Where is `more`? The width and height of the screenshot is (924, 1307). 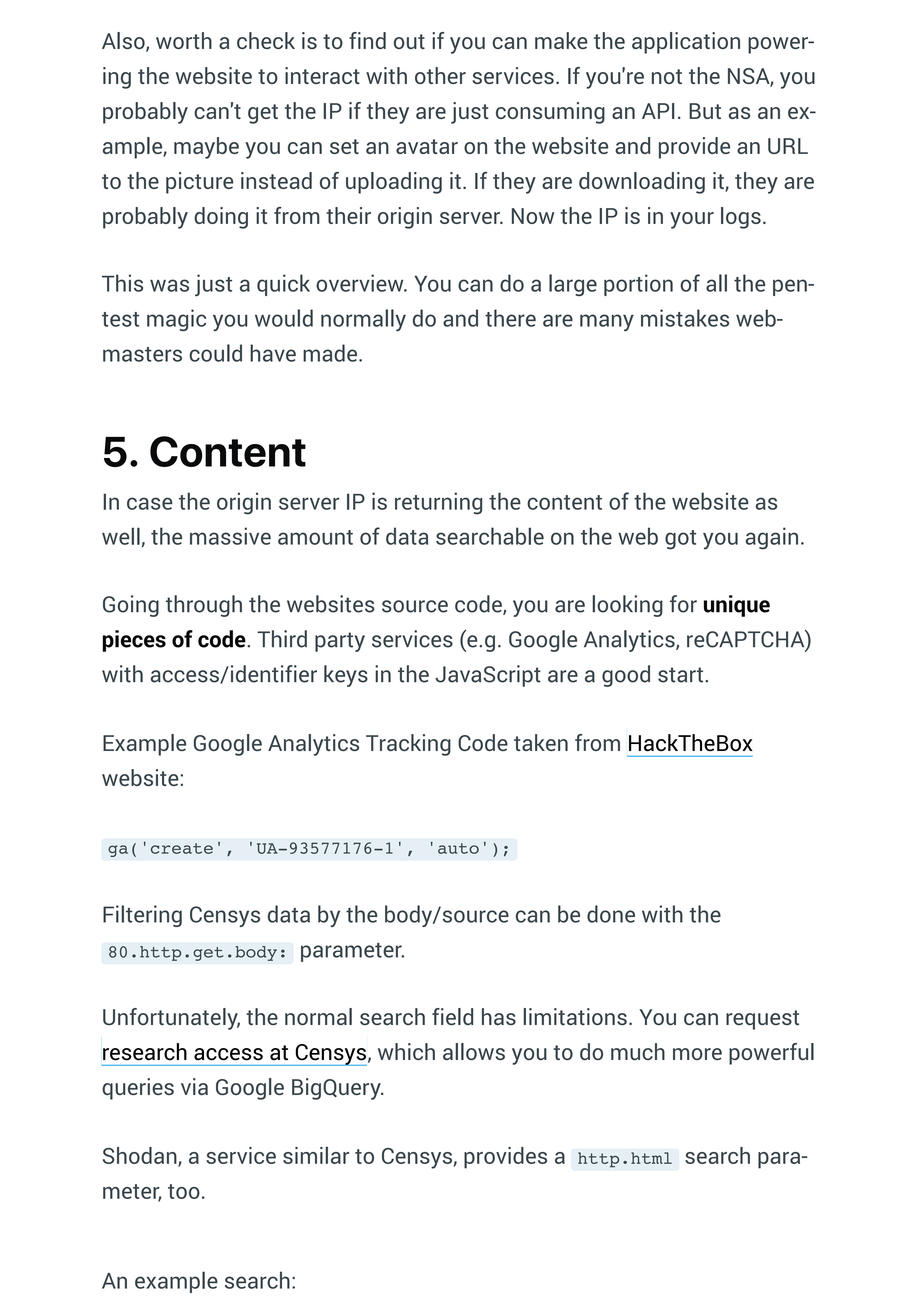
more is located at coordinates (697, 1054).
